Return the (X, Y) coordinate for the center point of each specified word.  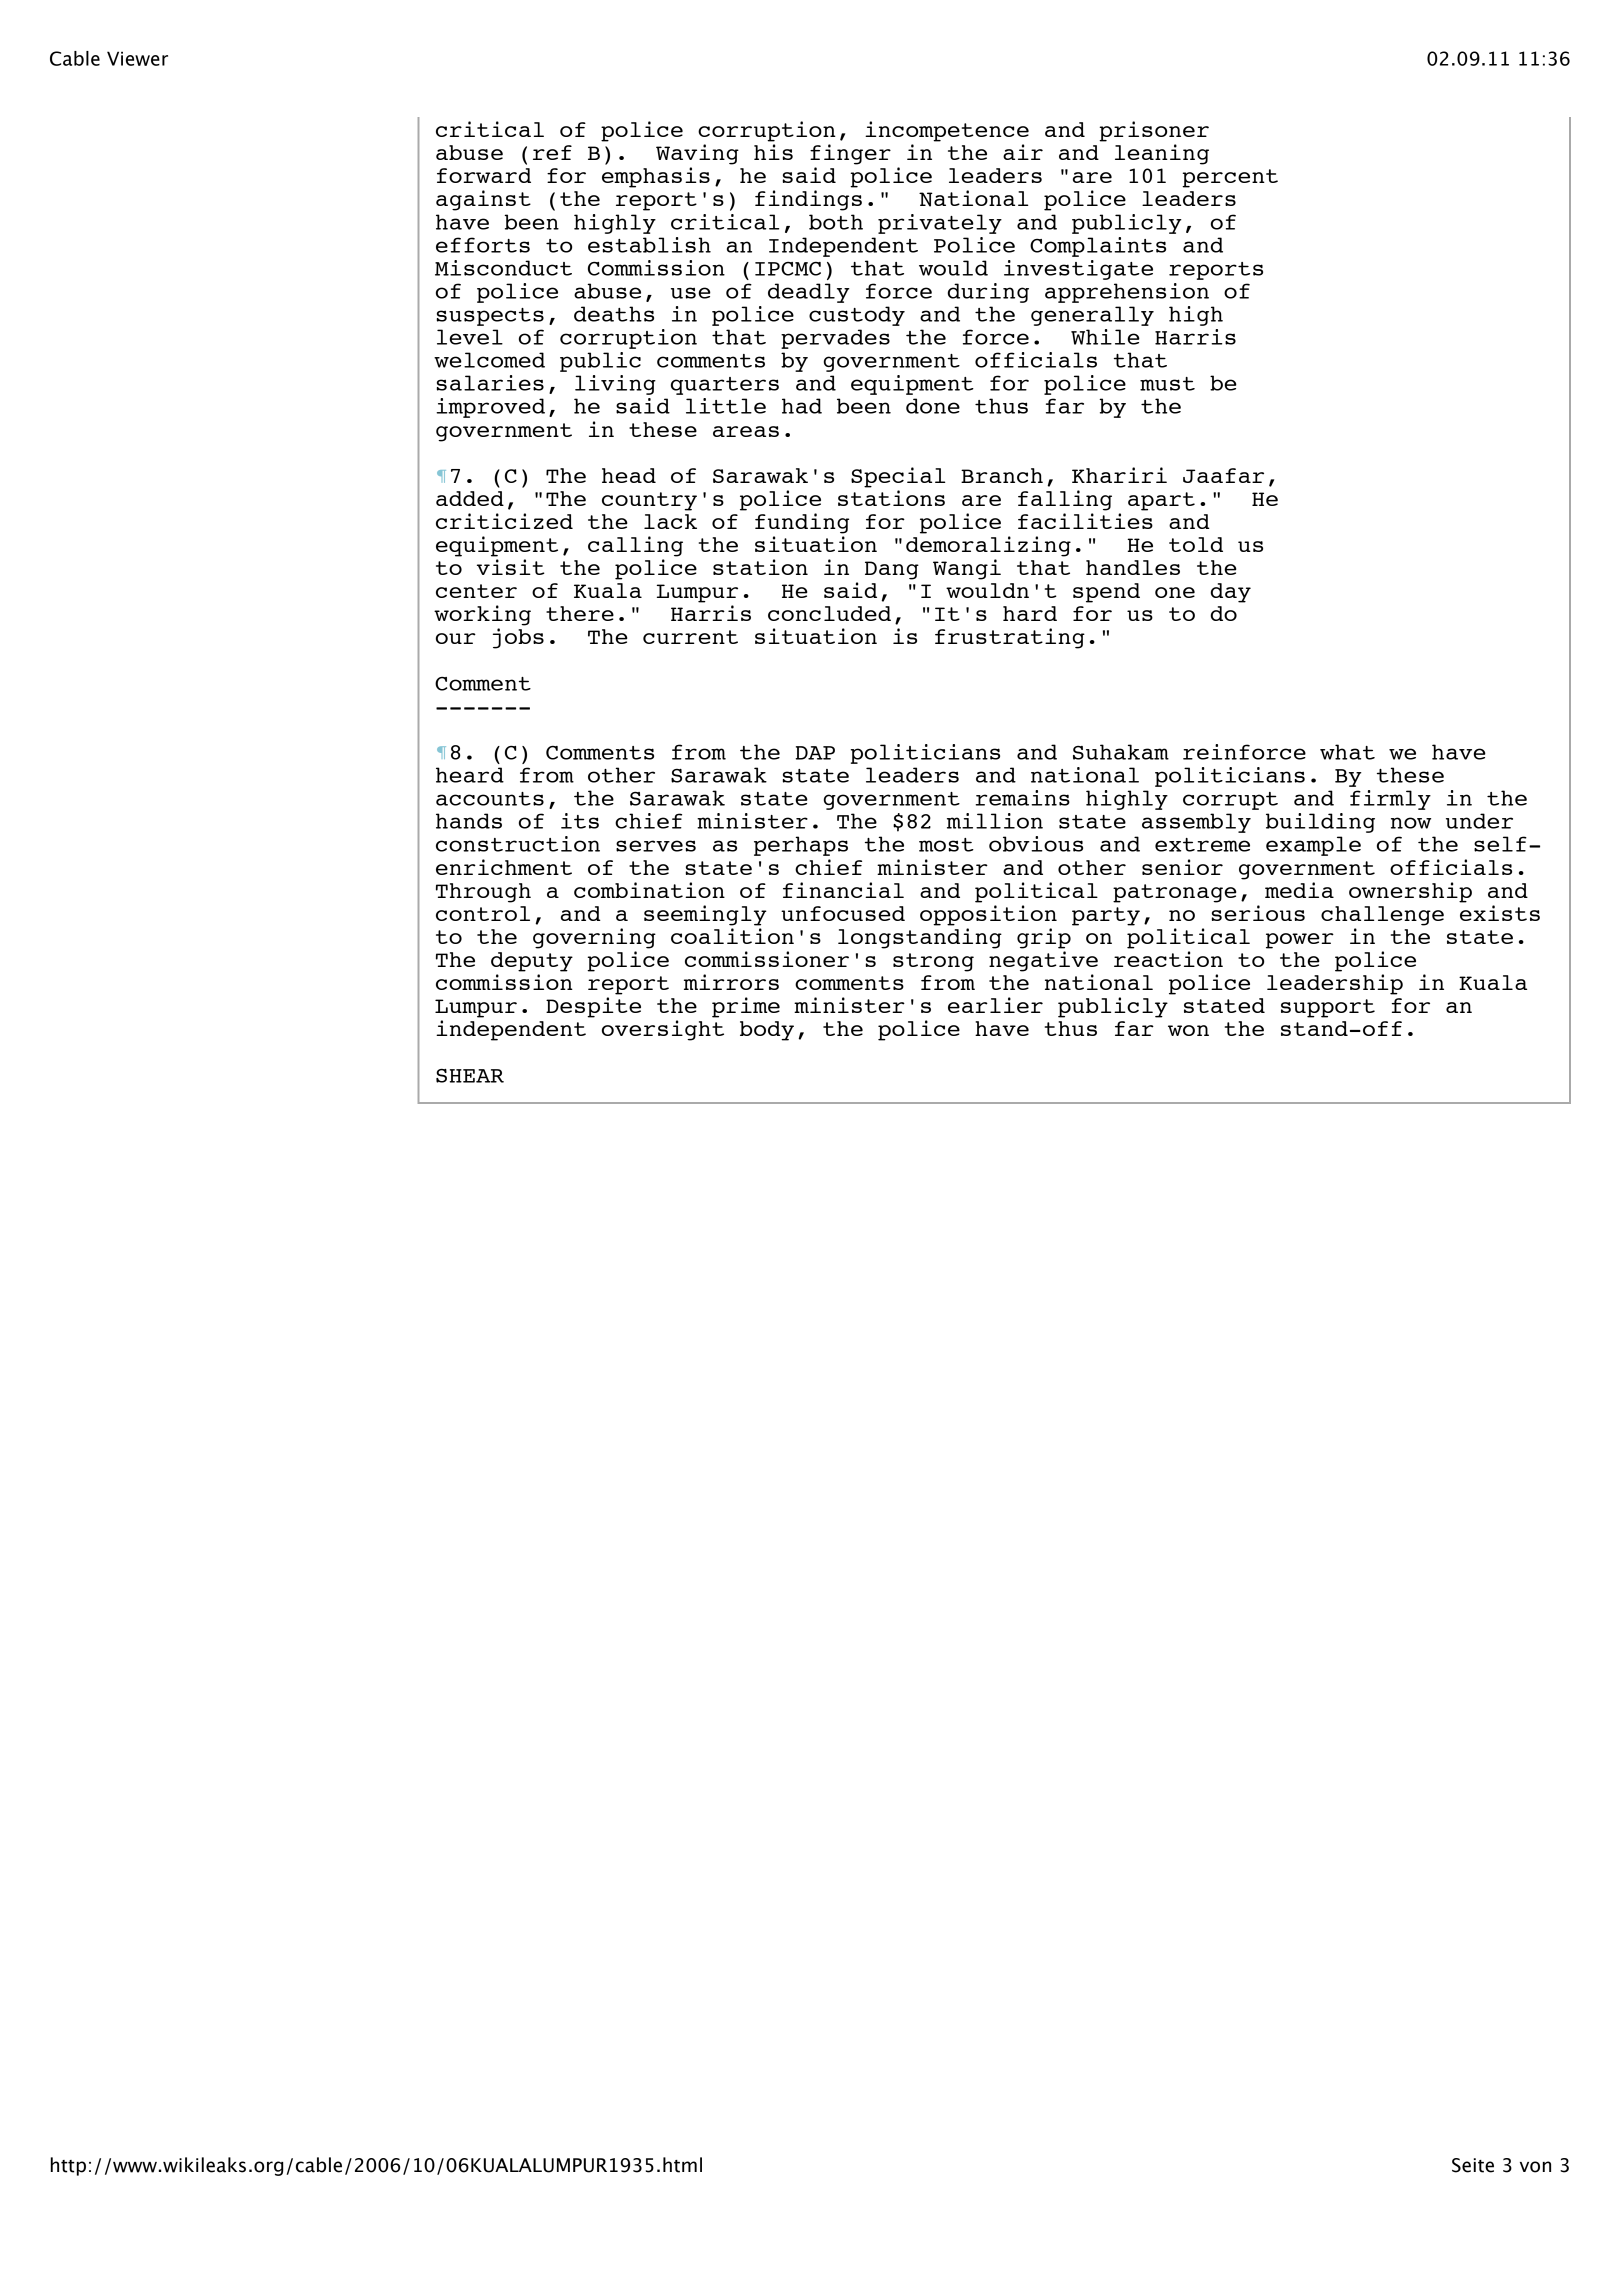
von (1535, 2167)
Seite (1473, 2165)
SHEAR (470, 1076)
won (1188, 1030)
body (767, 1031)
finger (850, 154)
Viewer (137, 58)
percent (1230, 178)
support (1328, 1008)
